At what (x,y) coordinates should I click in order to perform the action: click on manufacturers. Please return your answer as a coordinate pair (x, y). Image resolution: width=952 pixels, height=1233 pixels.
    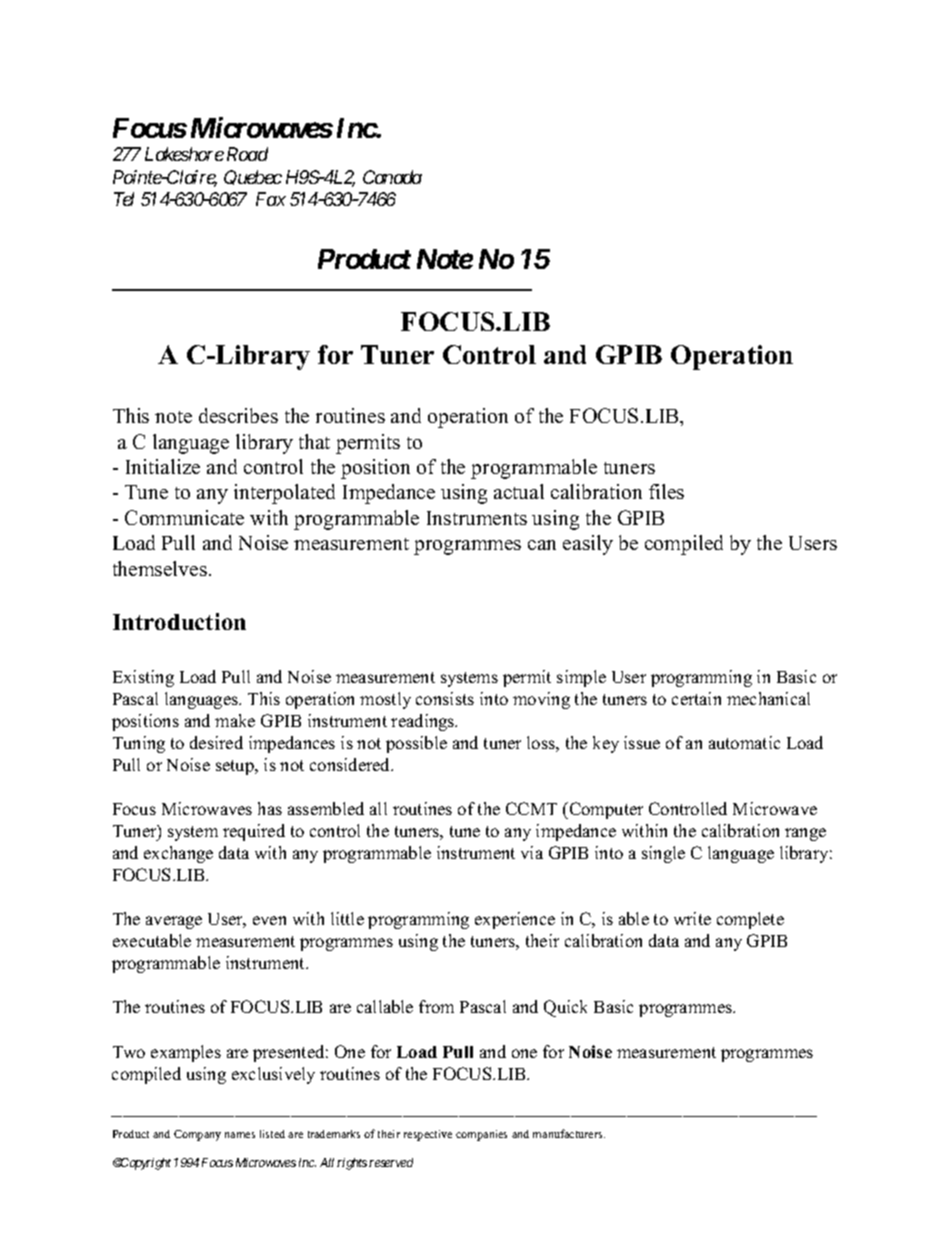
    Looking at the image, I should click on (569, 1133).
